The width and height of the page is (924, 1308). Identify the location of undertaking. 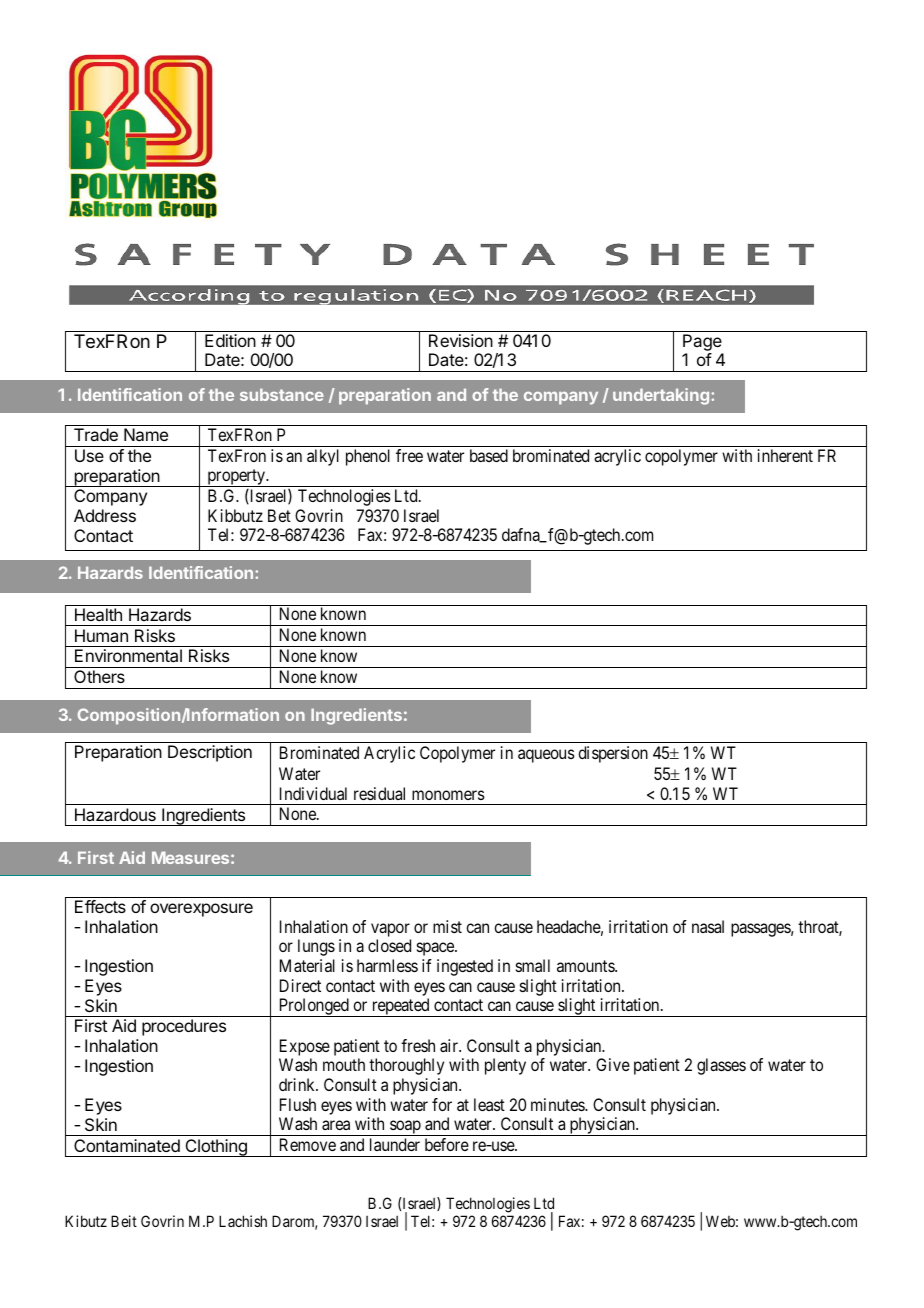
(662, 396).
